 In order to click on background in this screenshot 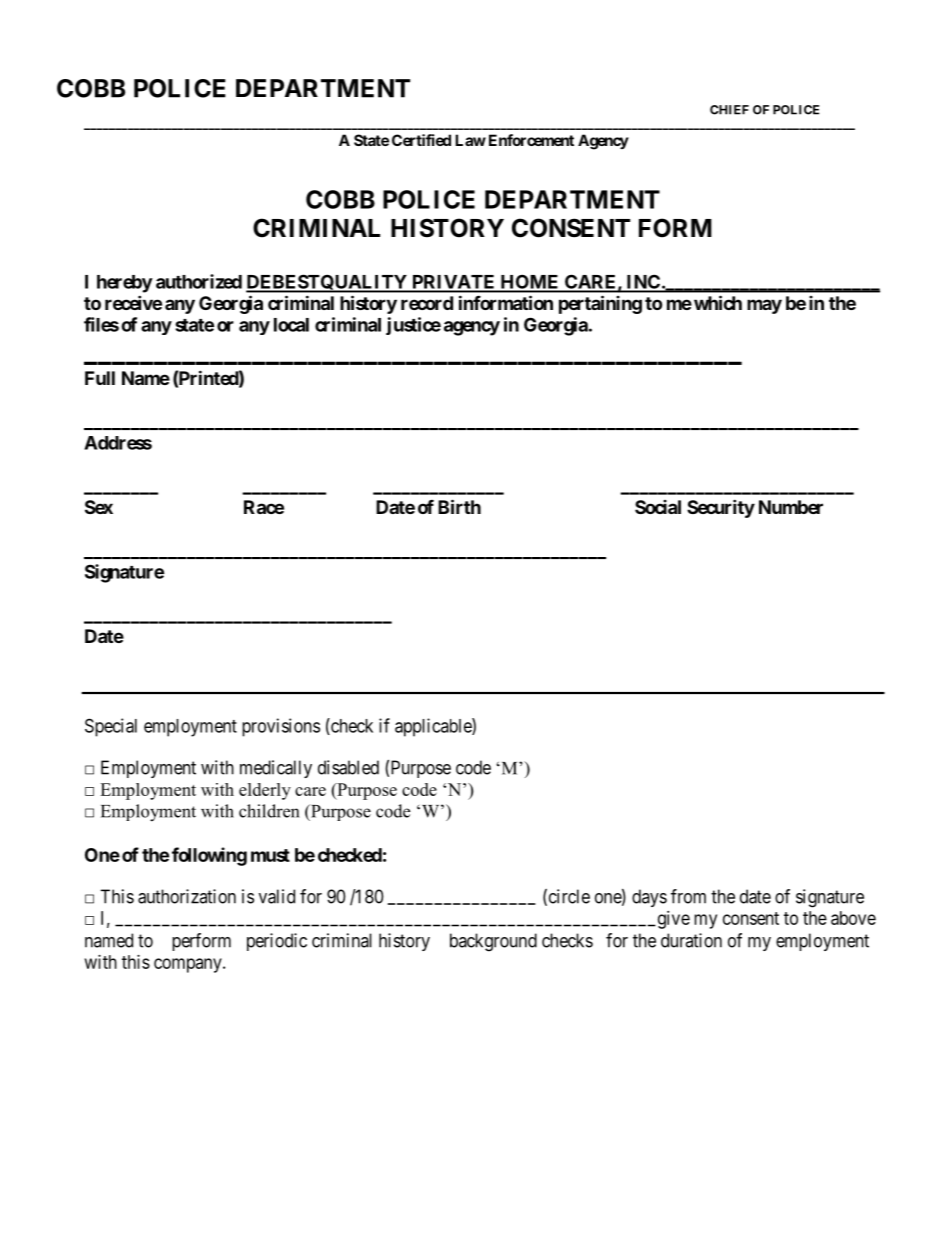, I will do `click(493, 942)`.
